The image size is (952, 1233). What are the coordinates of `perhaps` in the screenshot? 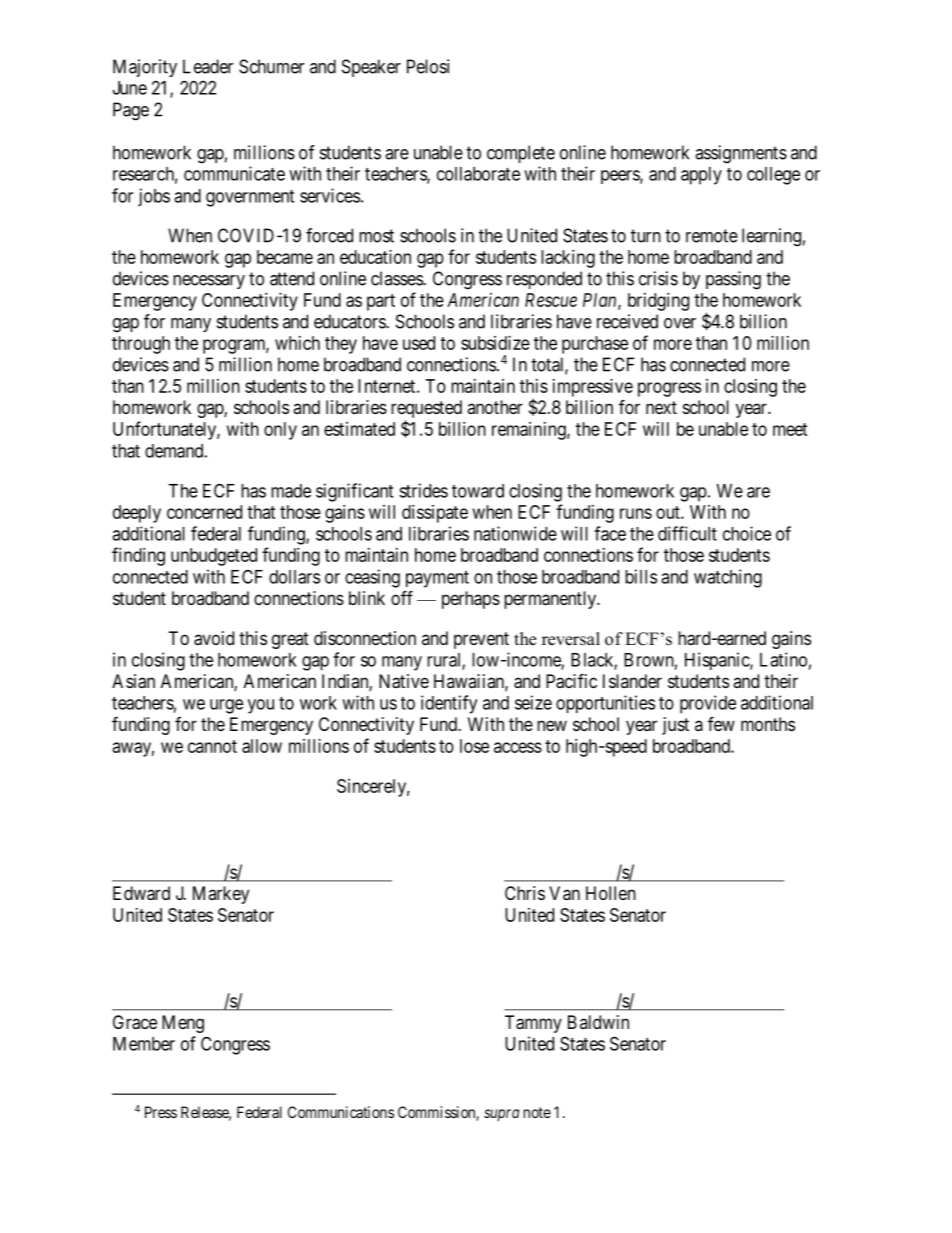 It's located at (471, 600).
